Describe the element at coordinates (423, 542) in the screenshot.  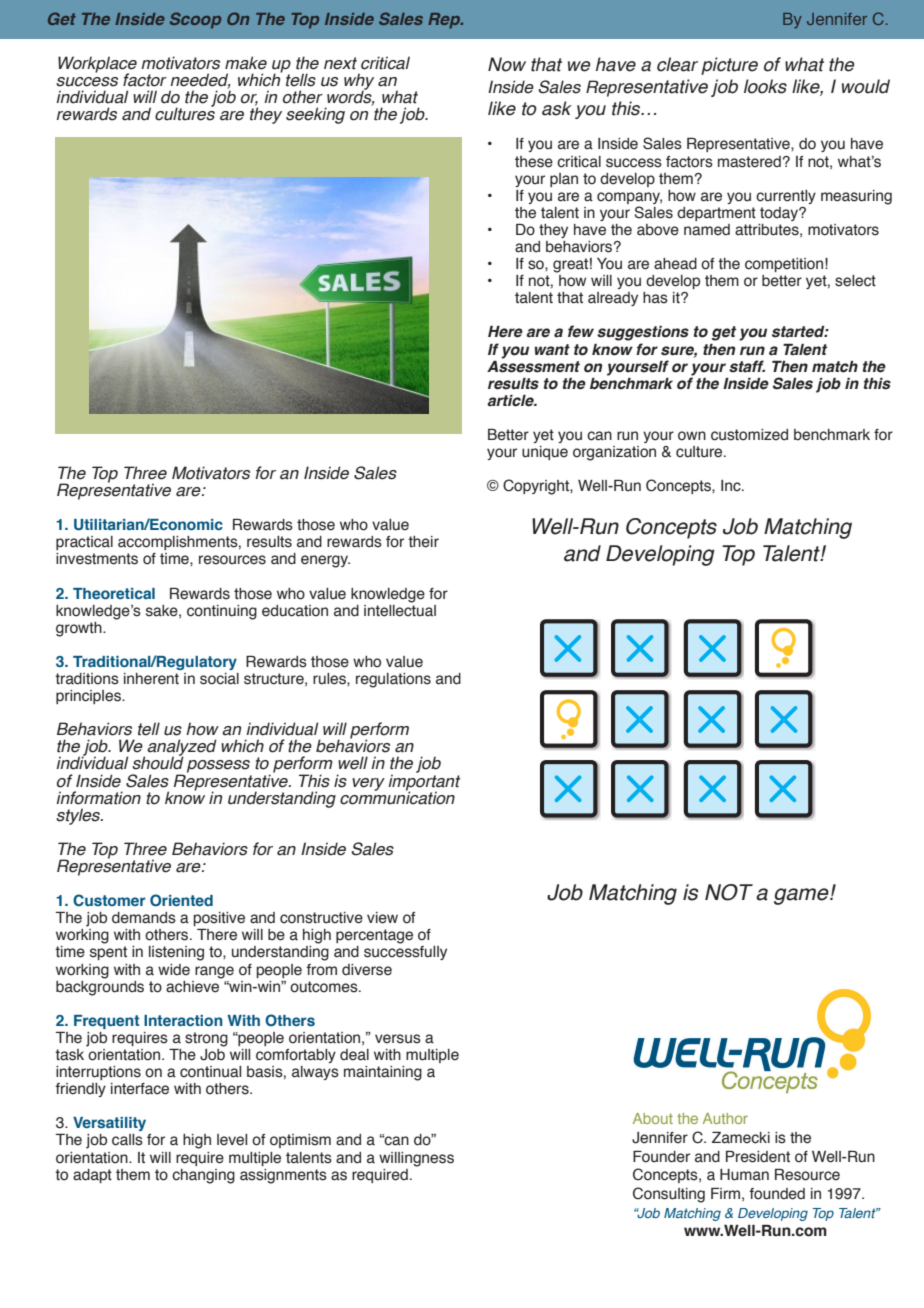
I see `their` at that location.
